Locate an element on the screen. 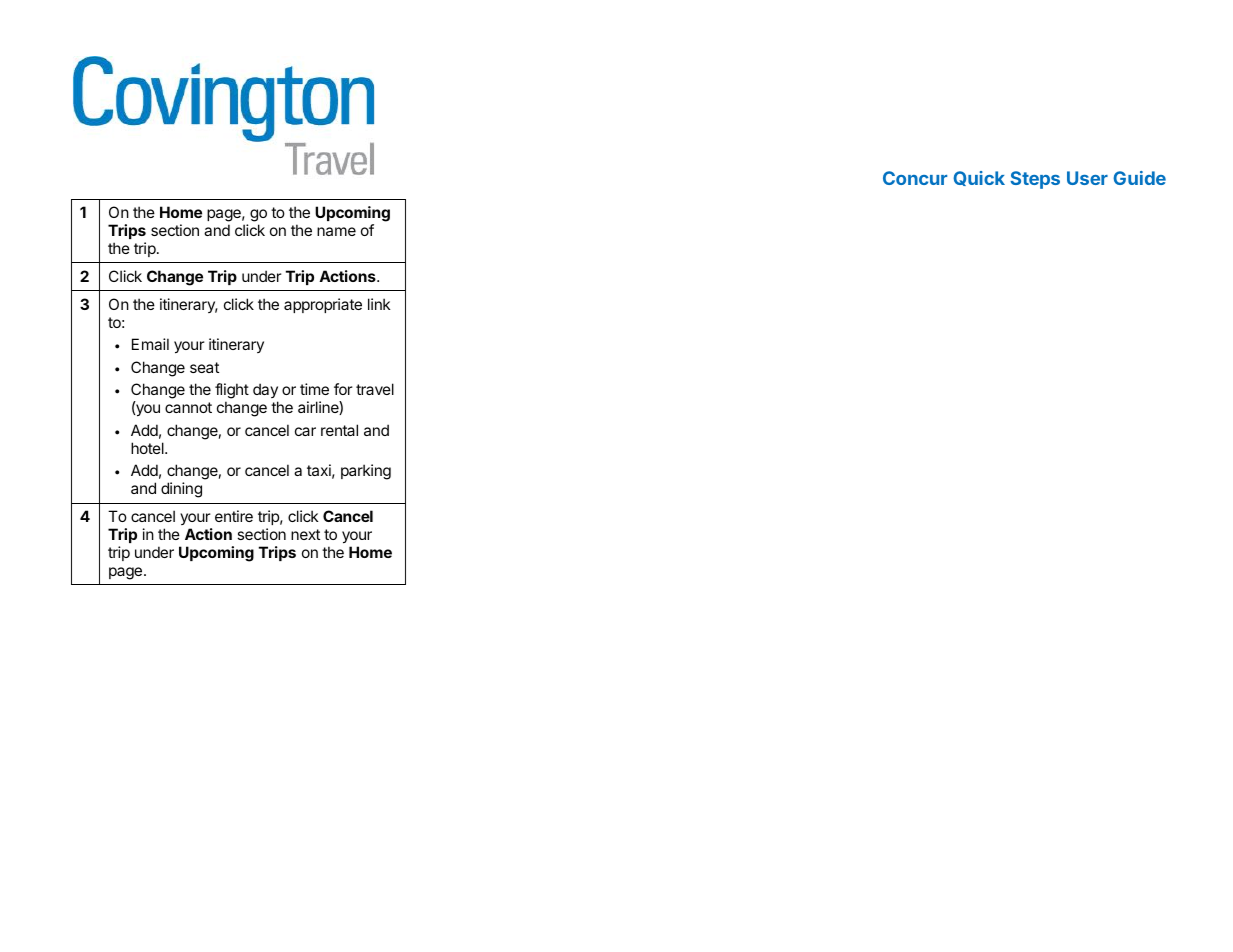 The image size is (1233, 952). entire is located at coordinates (234, 516).
